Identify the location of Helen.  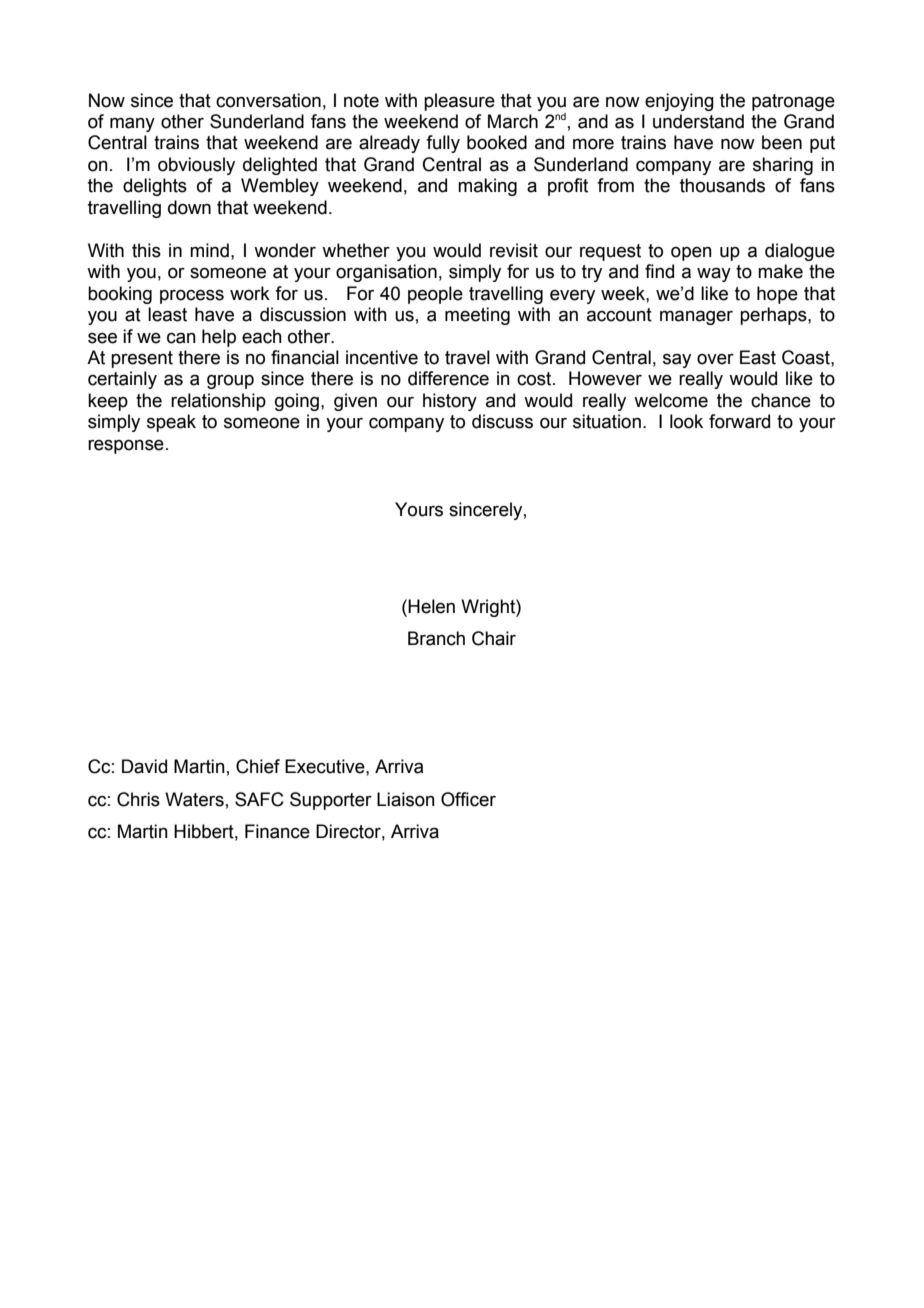
(431, 606).
